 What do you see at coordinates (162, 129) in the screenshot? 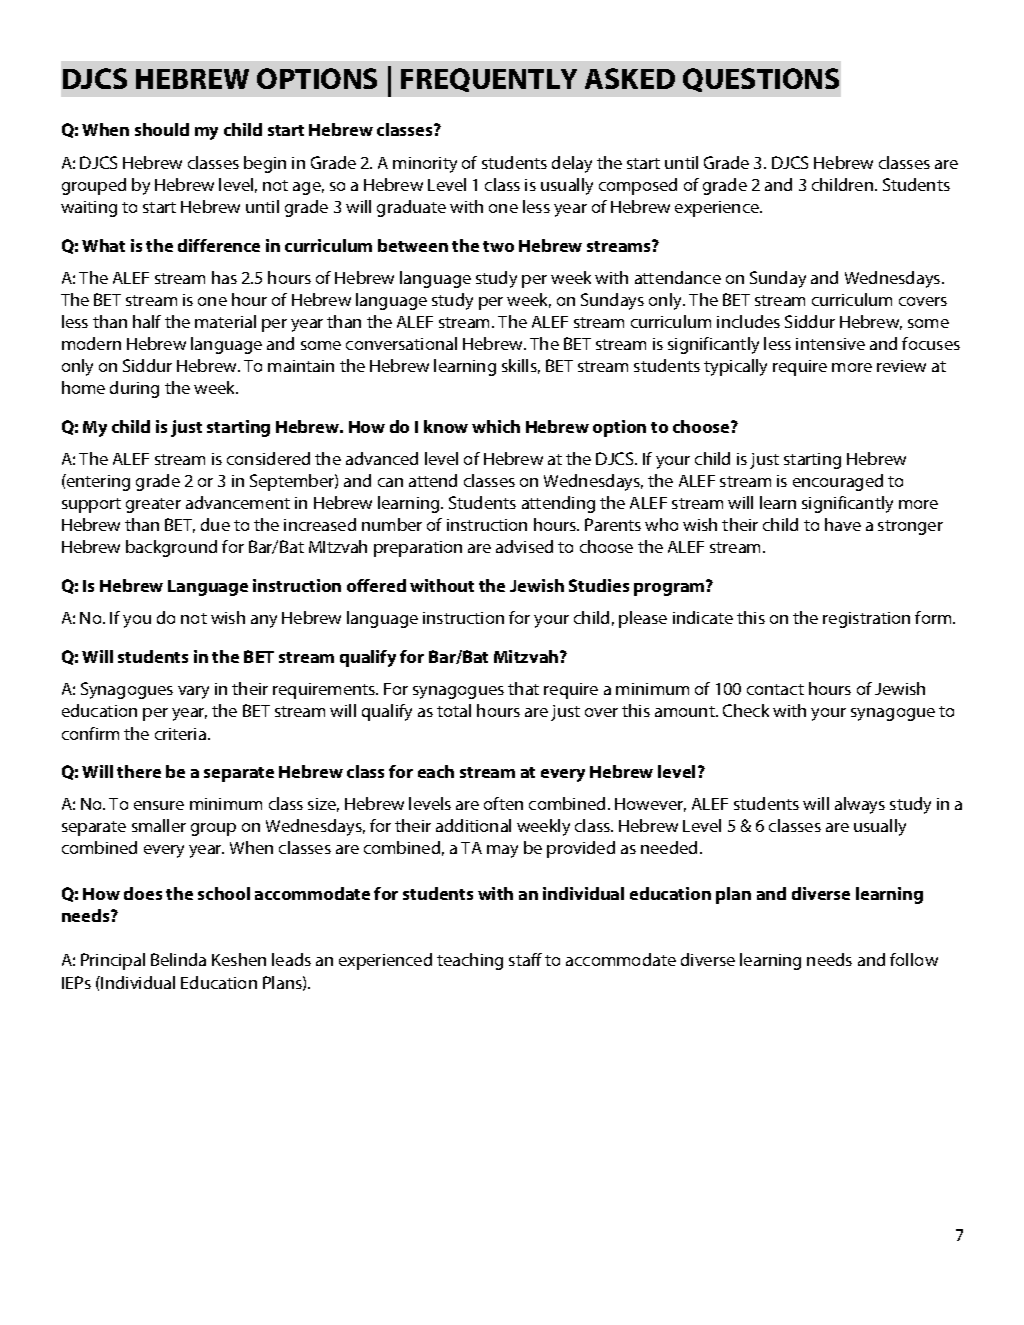
I see `should` at bounding box center [162, 129].
